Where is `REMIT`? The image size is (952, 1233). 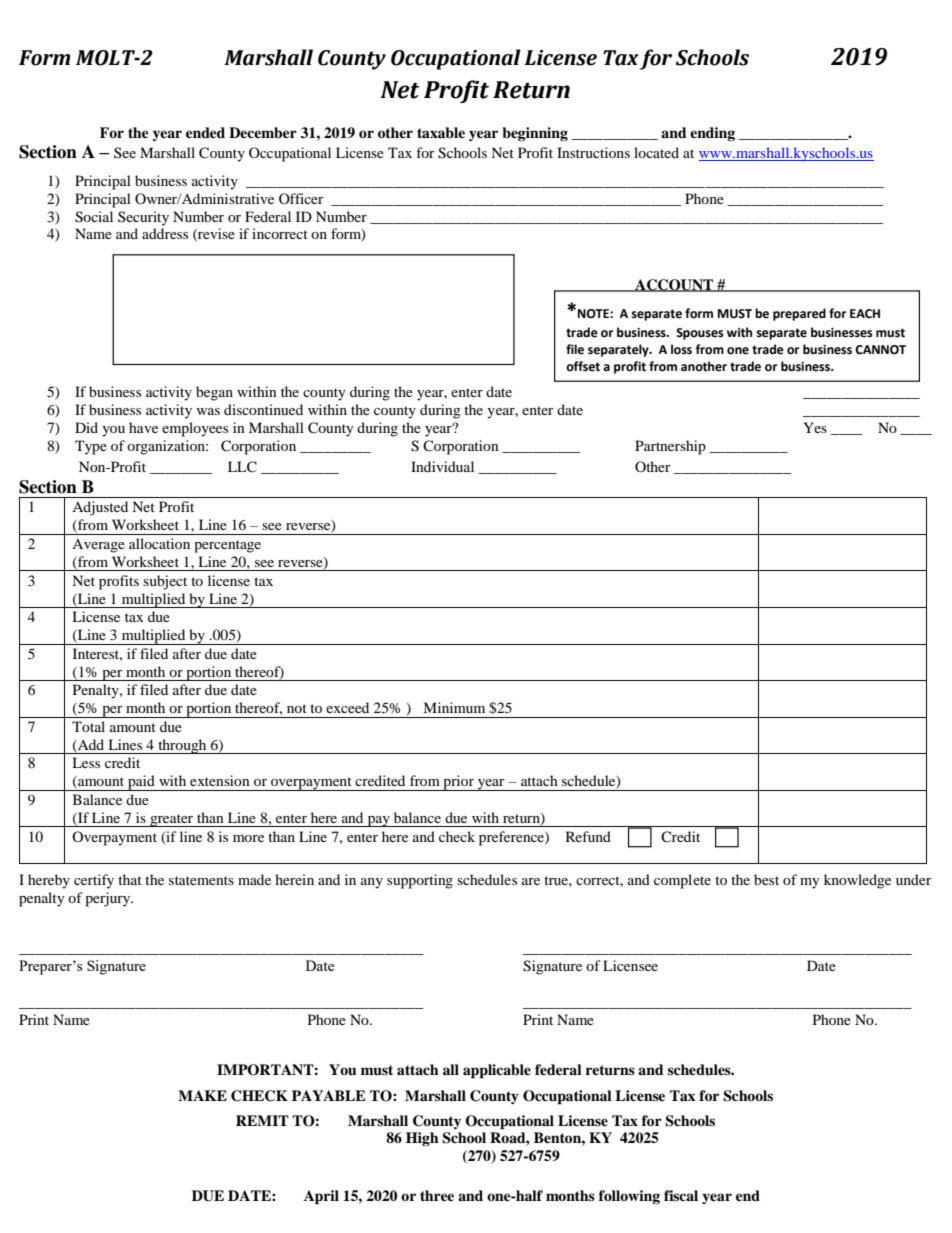 REMIT is located at coordinates (262, 1120).
